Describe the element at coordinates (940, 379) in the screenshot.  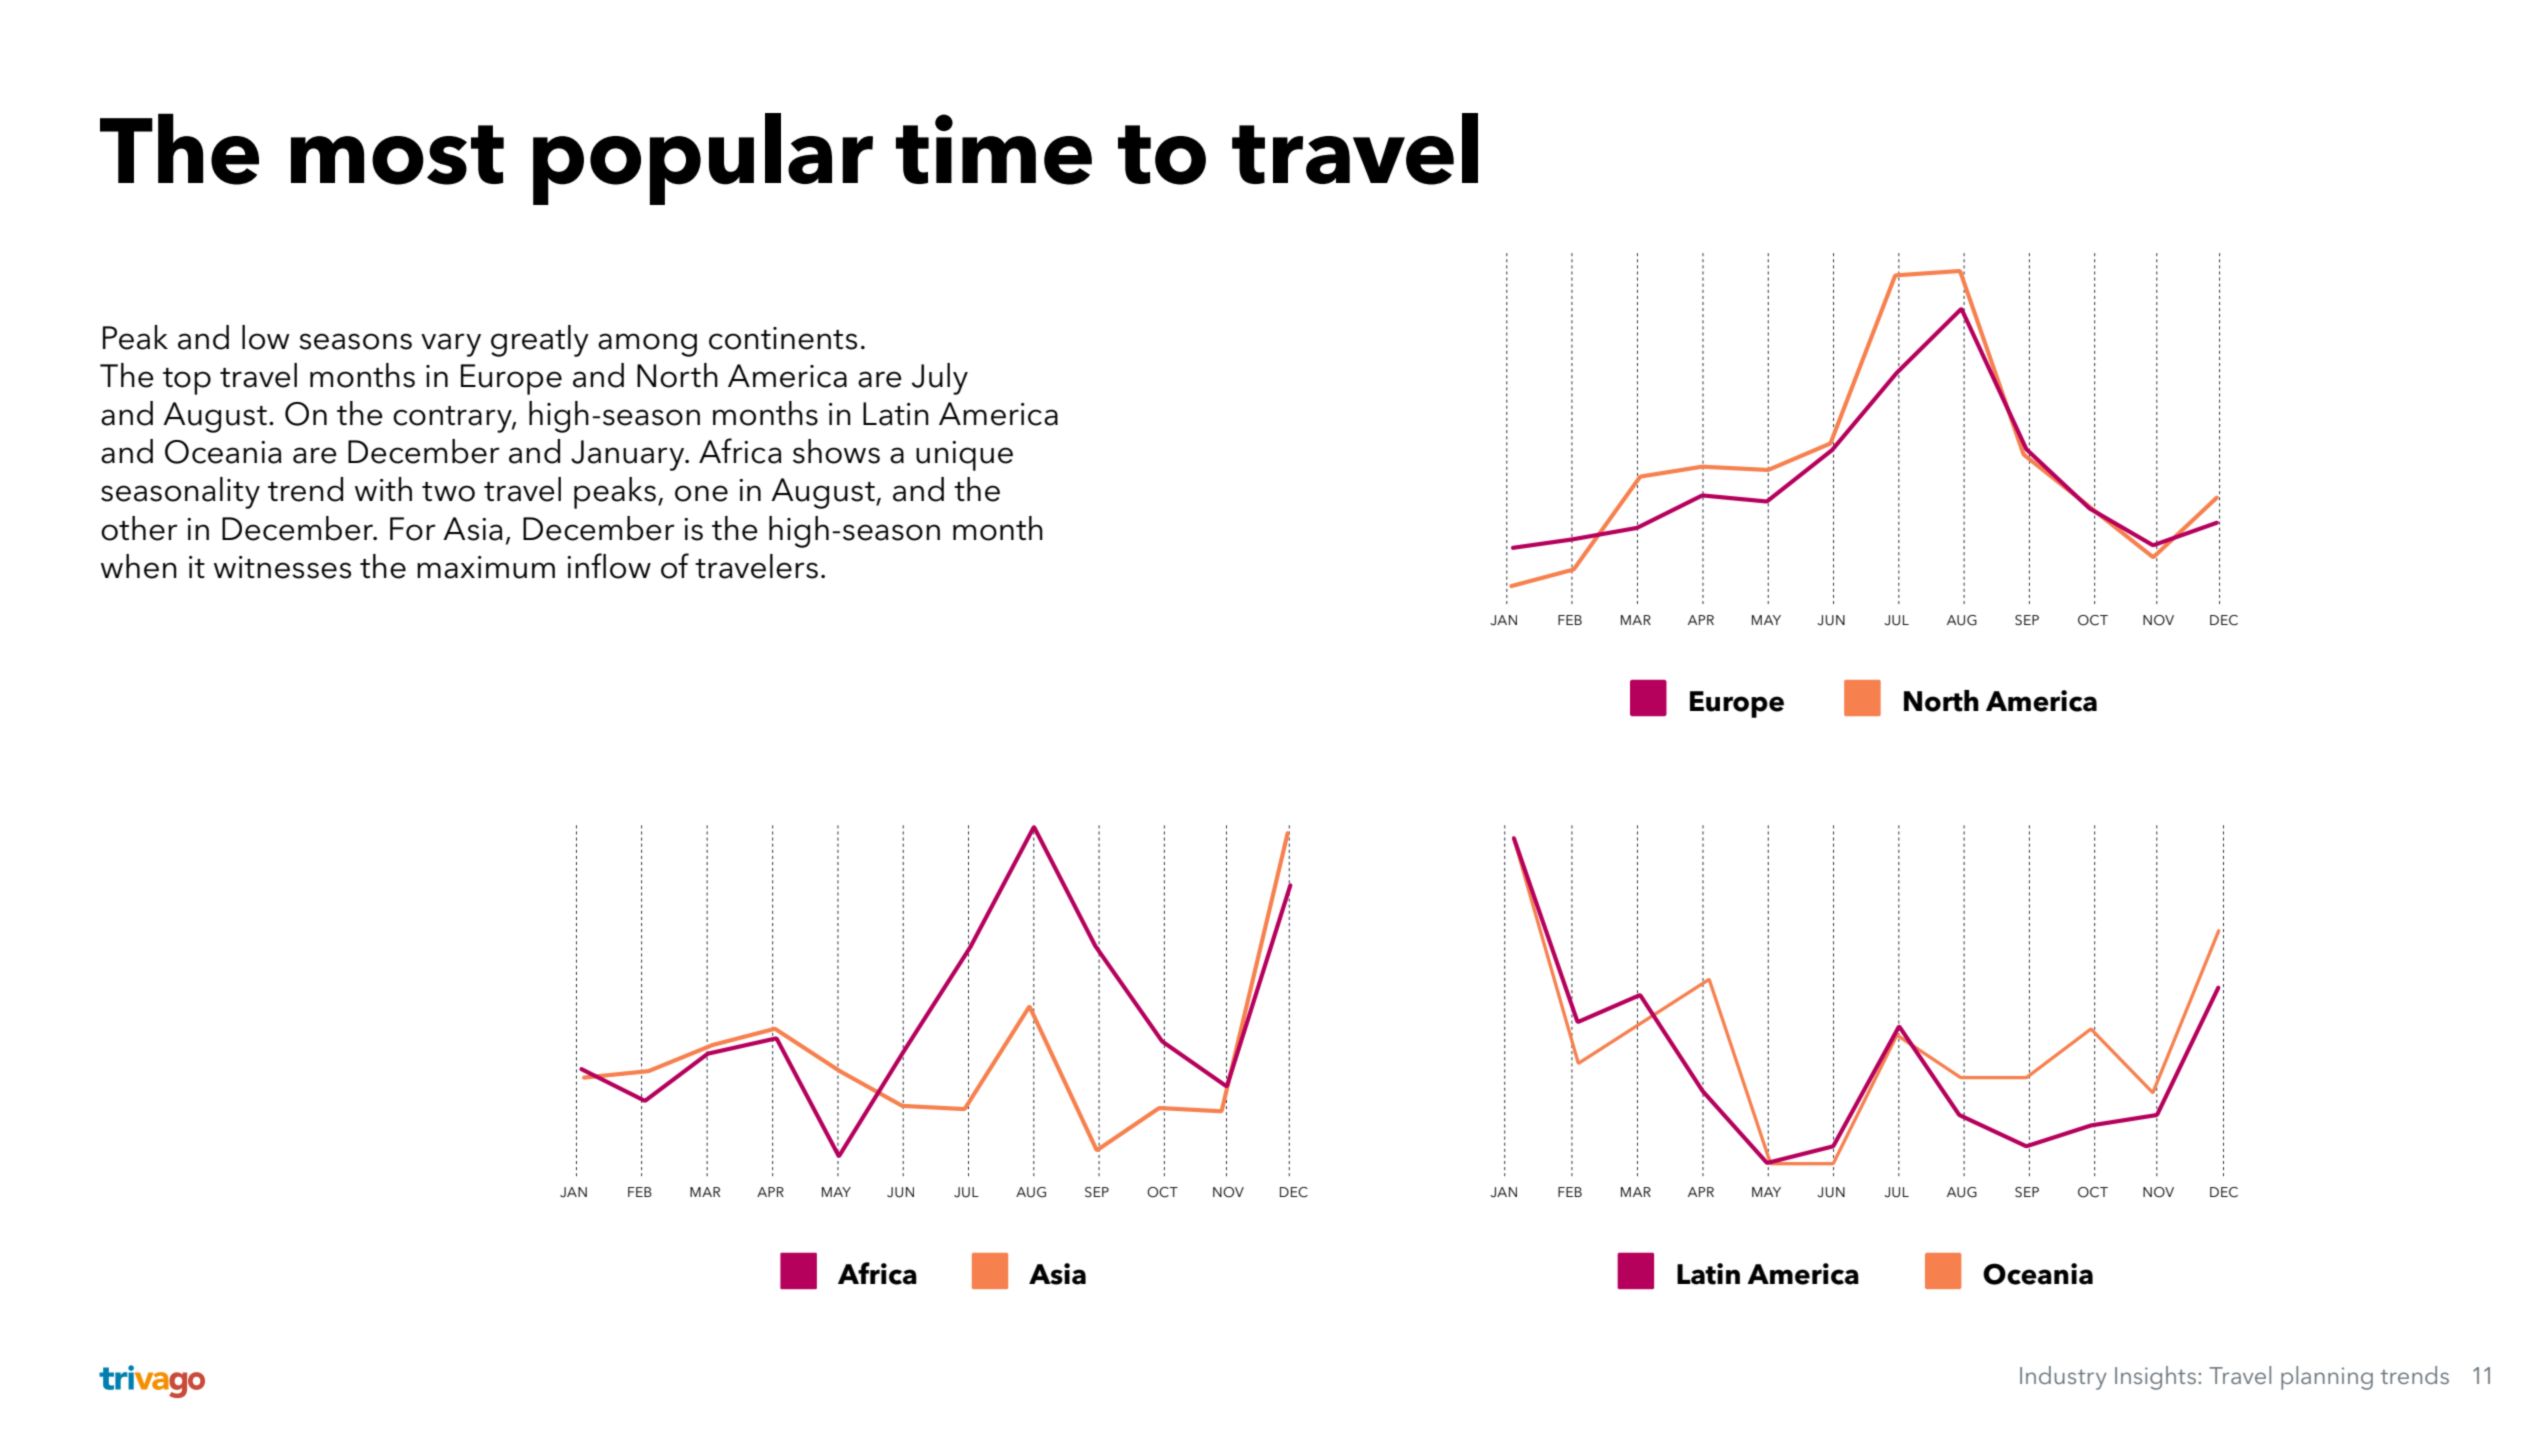
I see `July` at that location.
